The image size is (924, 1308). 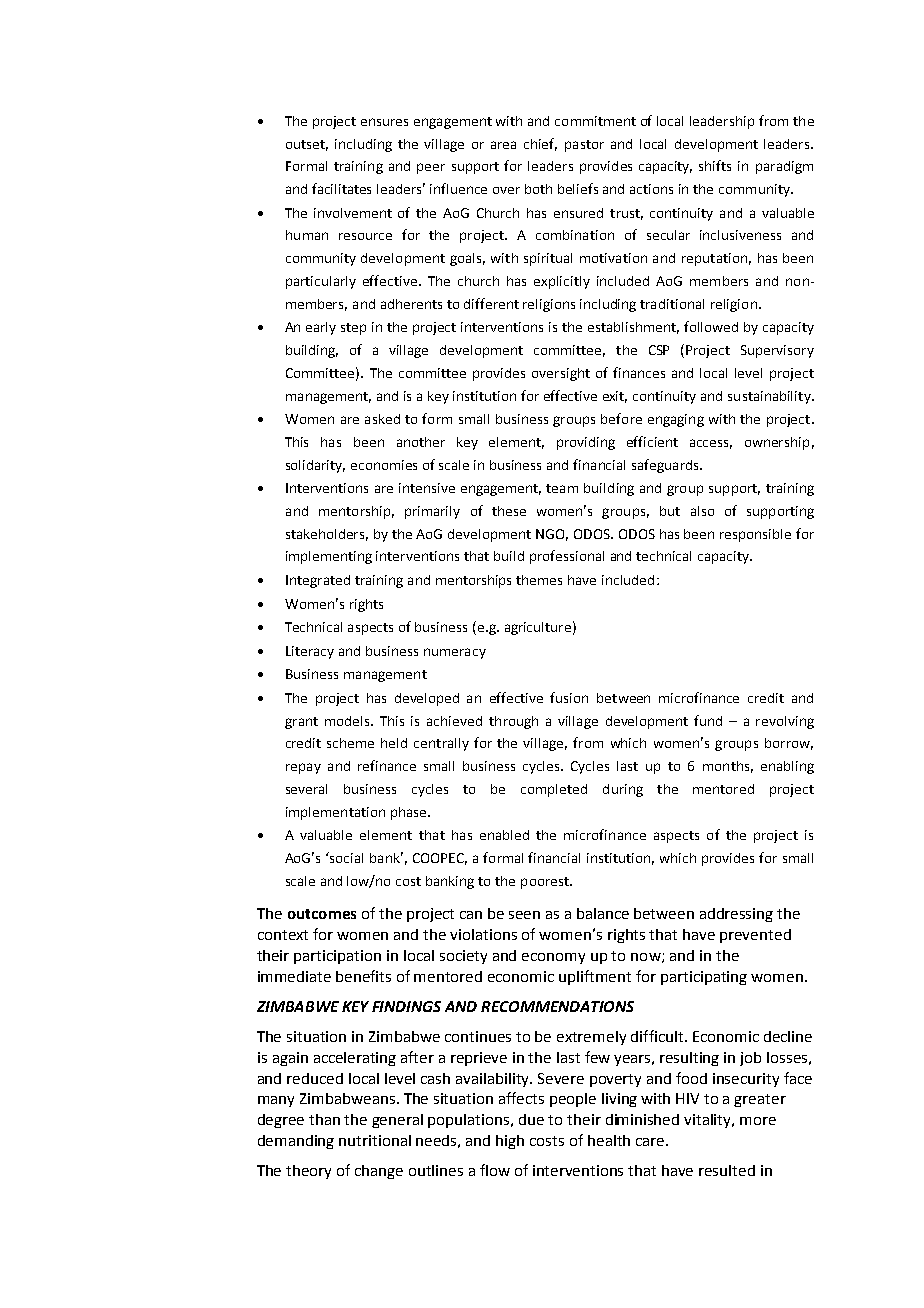 What do you see at coordinates (324, 1119) in the document?
I see `than` at bounding box center [324, 1119].
